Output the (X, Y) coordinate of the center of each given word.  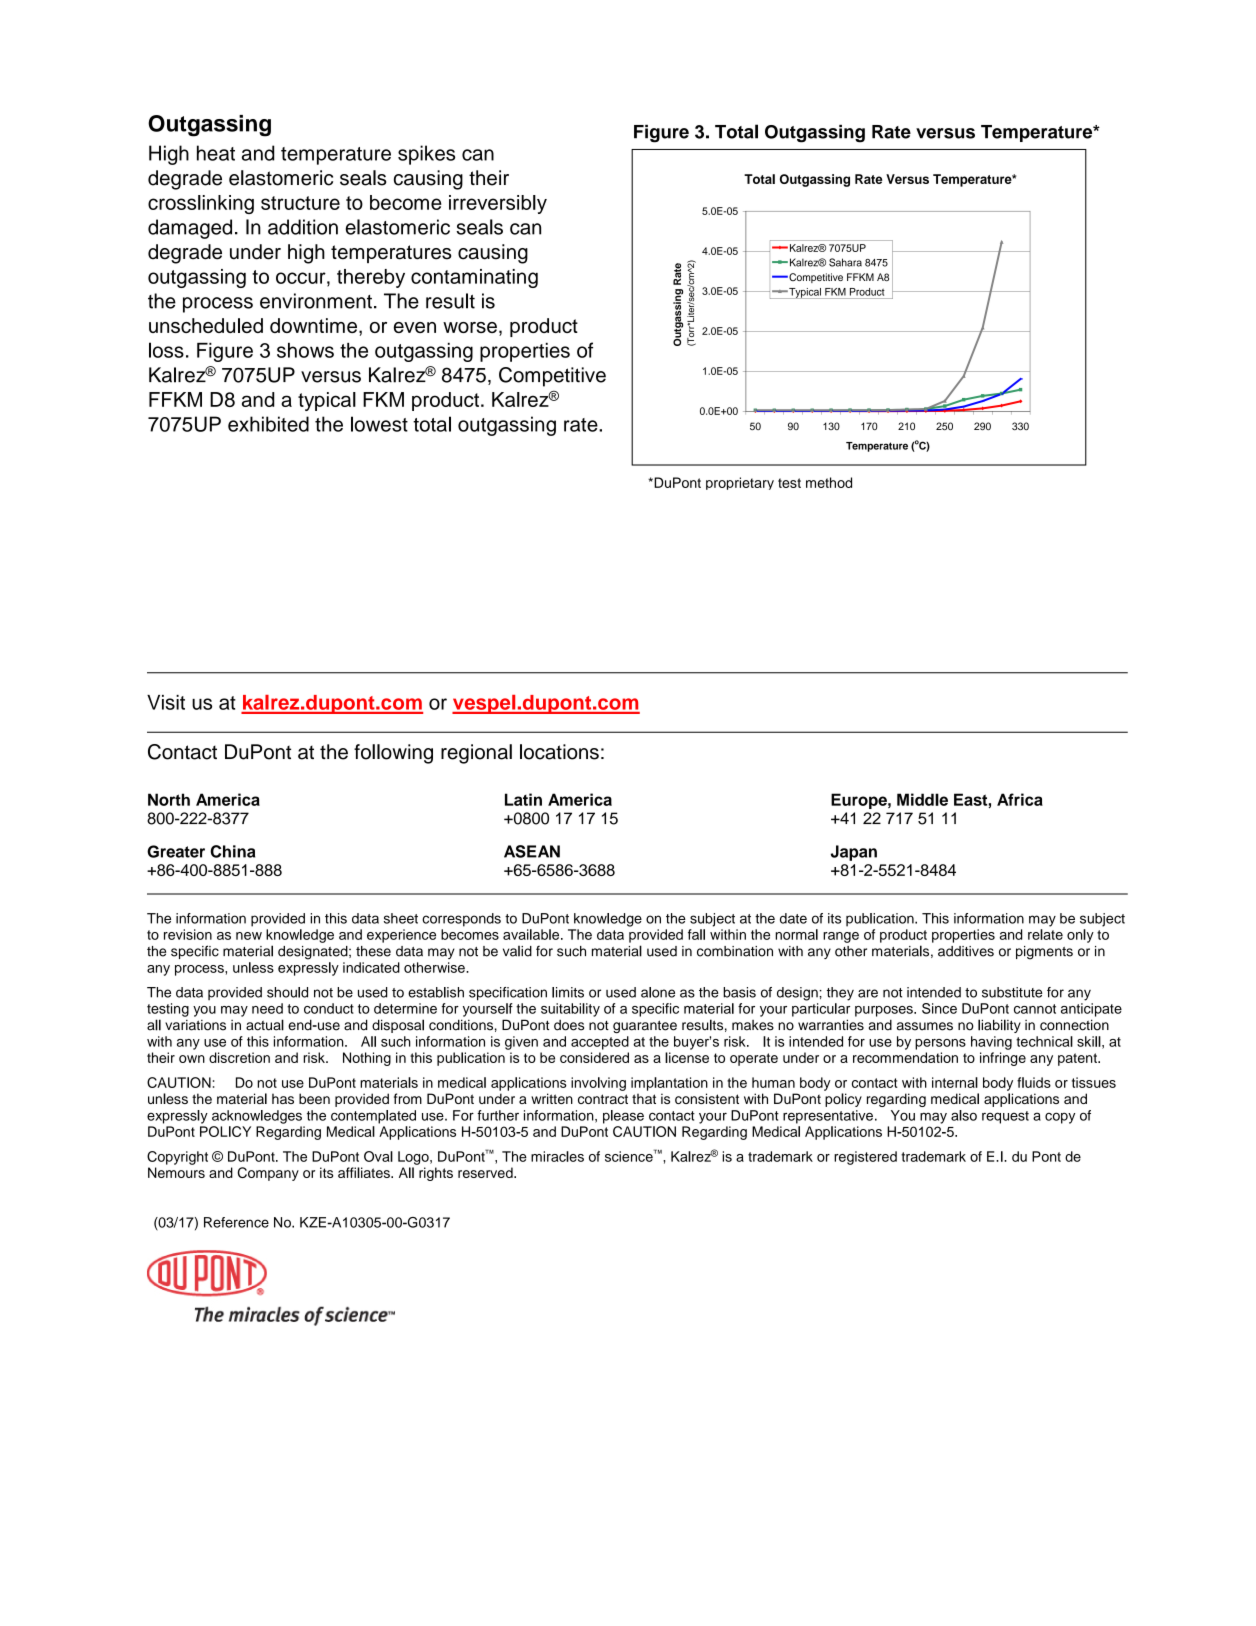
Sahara (845, 262)
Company (268, 1174)
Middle (922, 799)
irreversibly (498, 204)
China (232, 851)
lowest (379, 424)
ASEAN (532, 851)
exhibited (268, 424)
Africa (1020, 799)
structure (300, 203)
